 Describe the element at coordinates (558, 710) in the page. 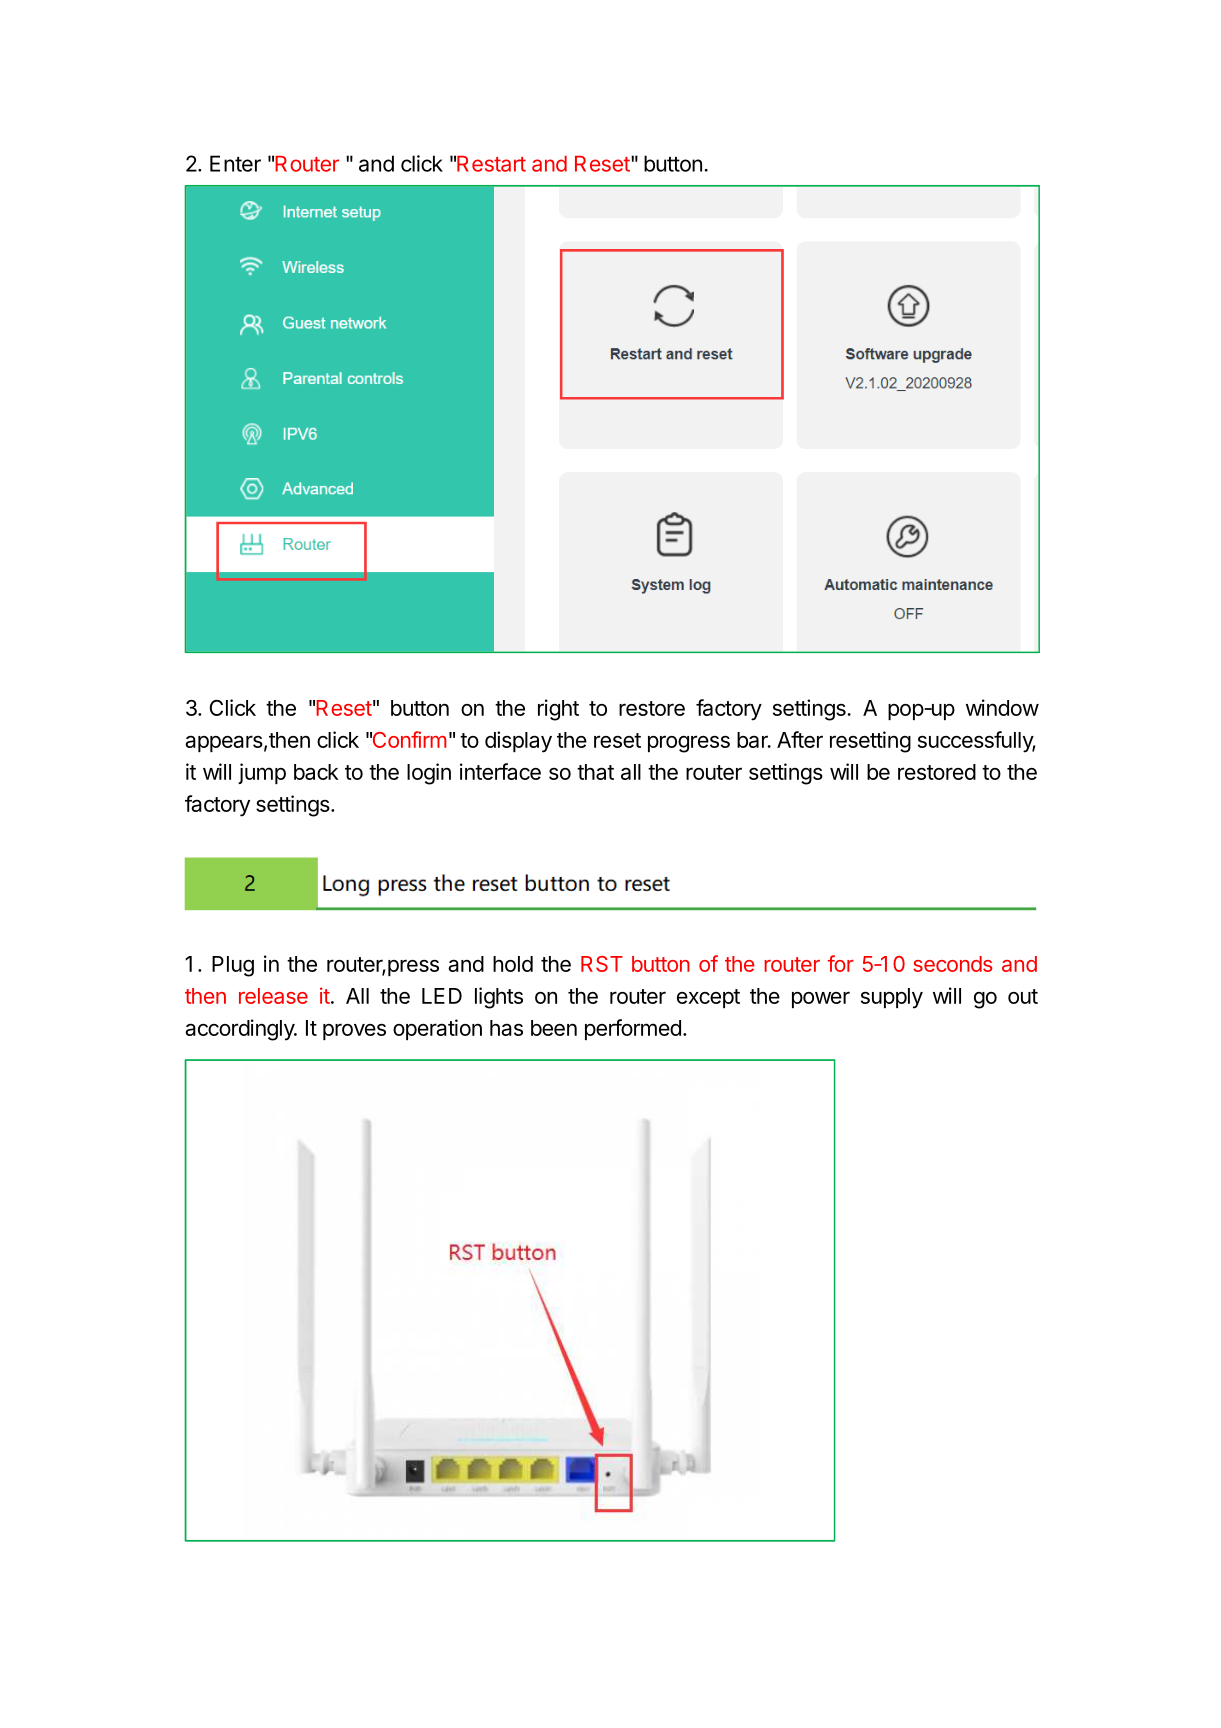

I see `right` at that location.
